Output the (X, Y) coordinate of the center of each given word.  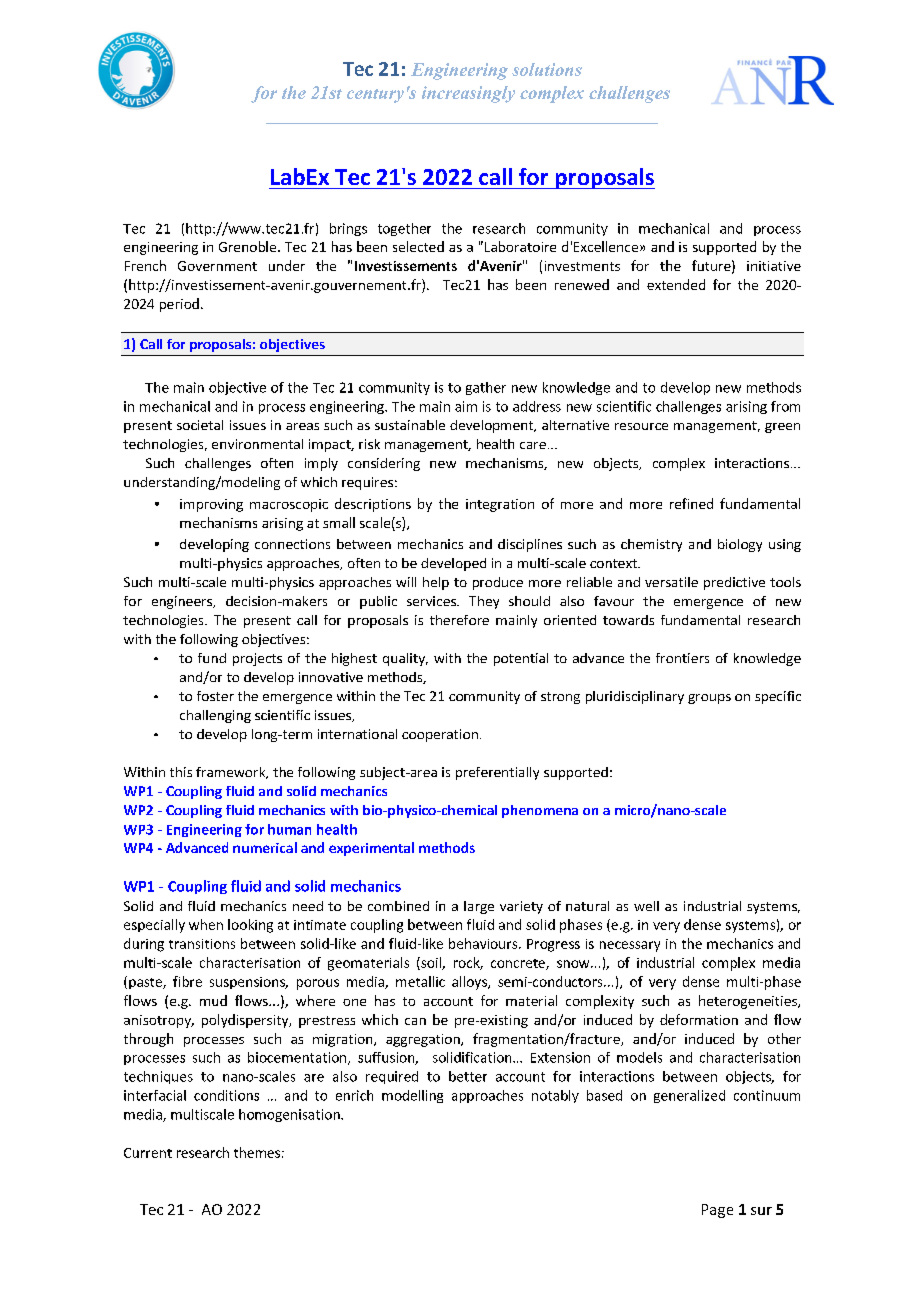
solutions (547, 69)
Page (717, 1211)
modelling (412, 1096)
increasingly (468, 94)
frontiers (682, 658)
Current (148, 1153)
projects (257, 659)
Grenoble (249, 246)
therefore (459, 620)
